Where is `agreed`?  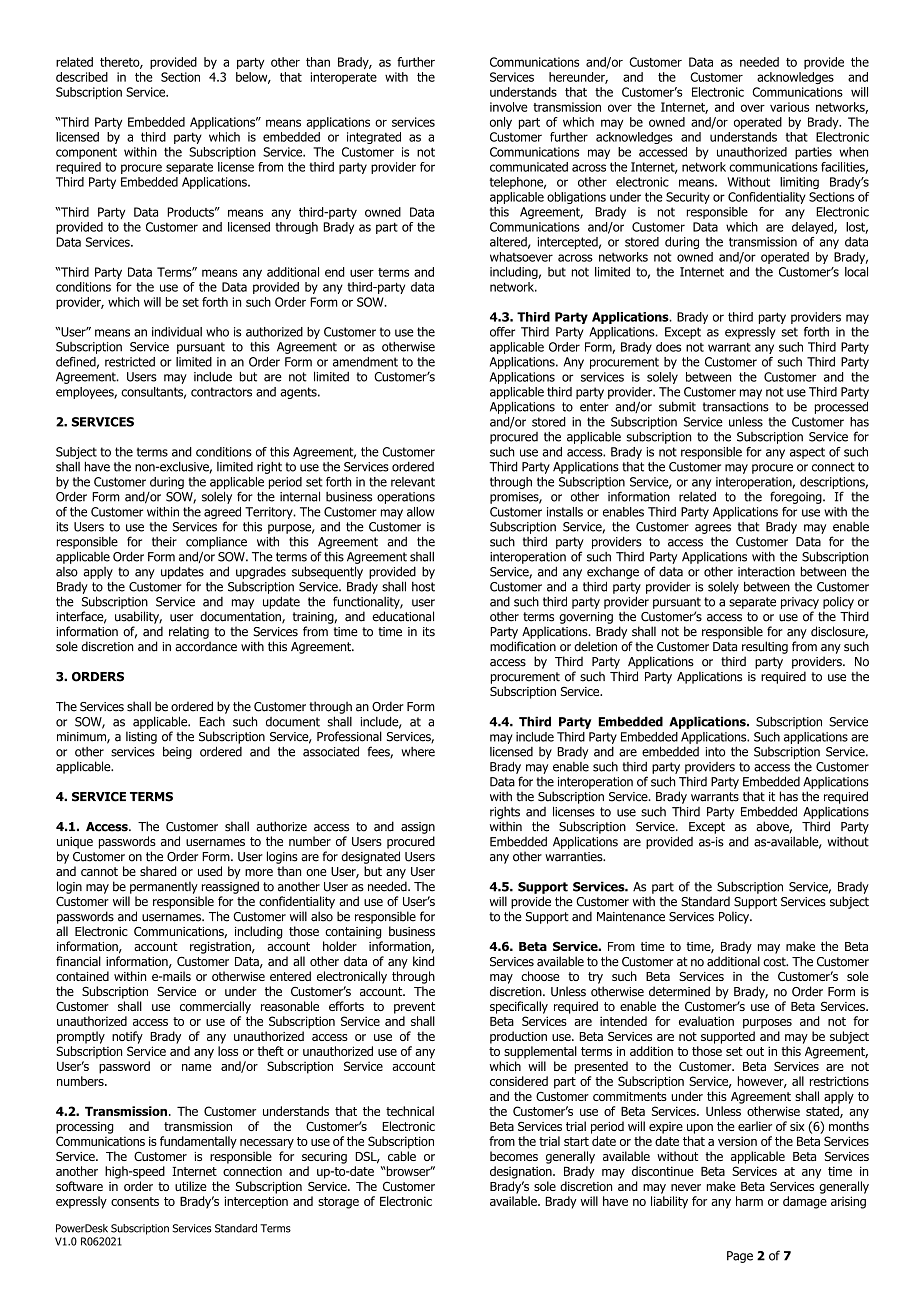
agreed is located at coordinates (222, 513).
